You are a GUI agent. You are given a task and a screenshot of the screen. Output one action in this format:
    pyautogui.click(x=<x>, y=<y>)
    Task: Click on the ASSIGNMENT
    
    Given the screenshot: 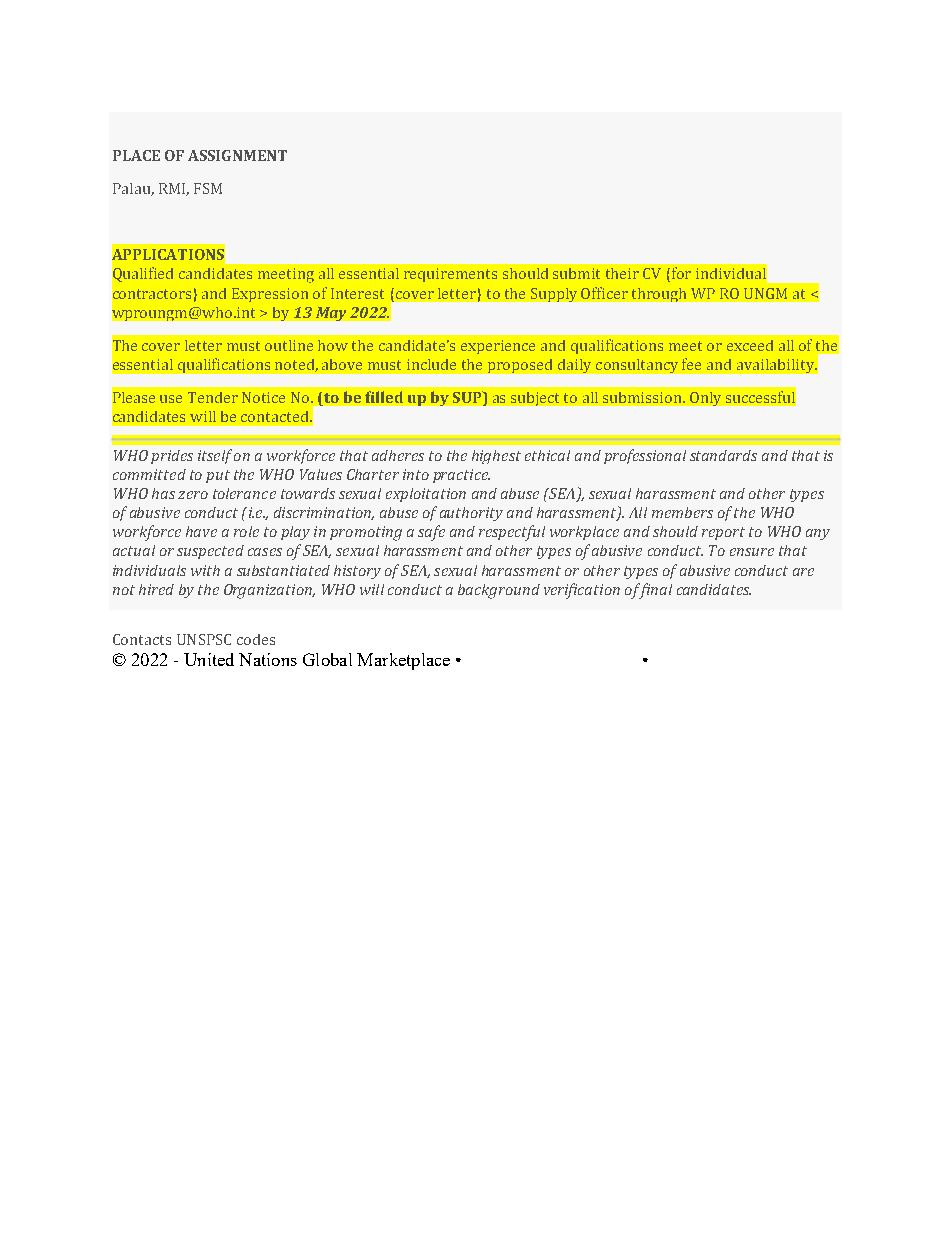 What is the action you would take?
    pyautogui.click(x=237, y=155)
